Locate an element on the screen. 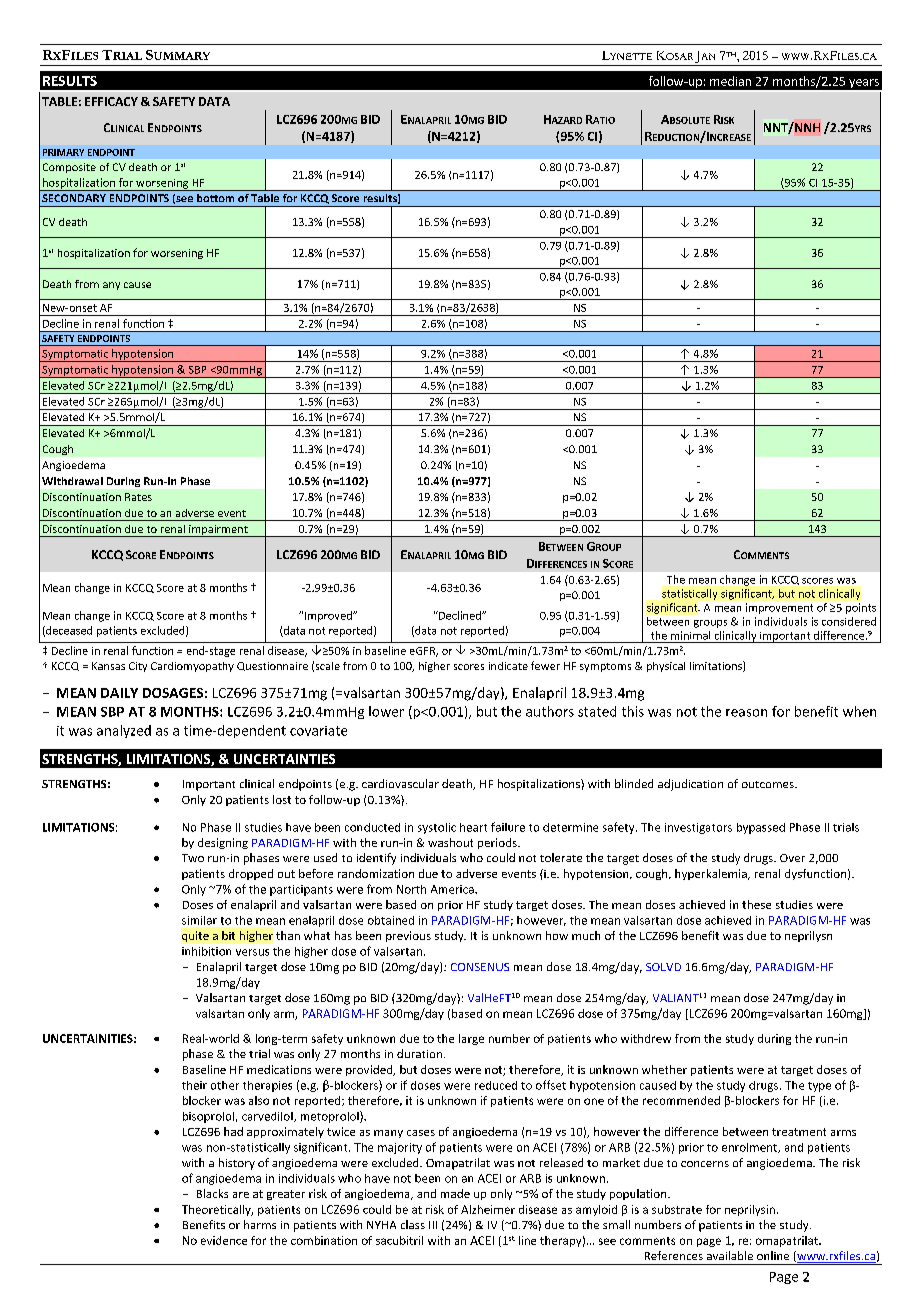 Image resolution: width=924 pixels, height=1308 pixels. reason is located at coordinates (746, 713).
